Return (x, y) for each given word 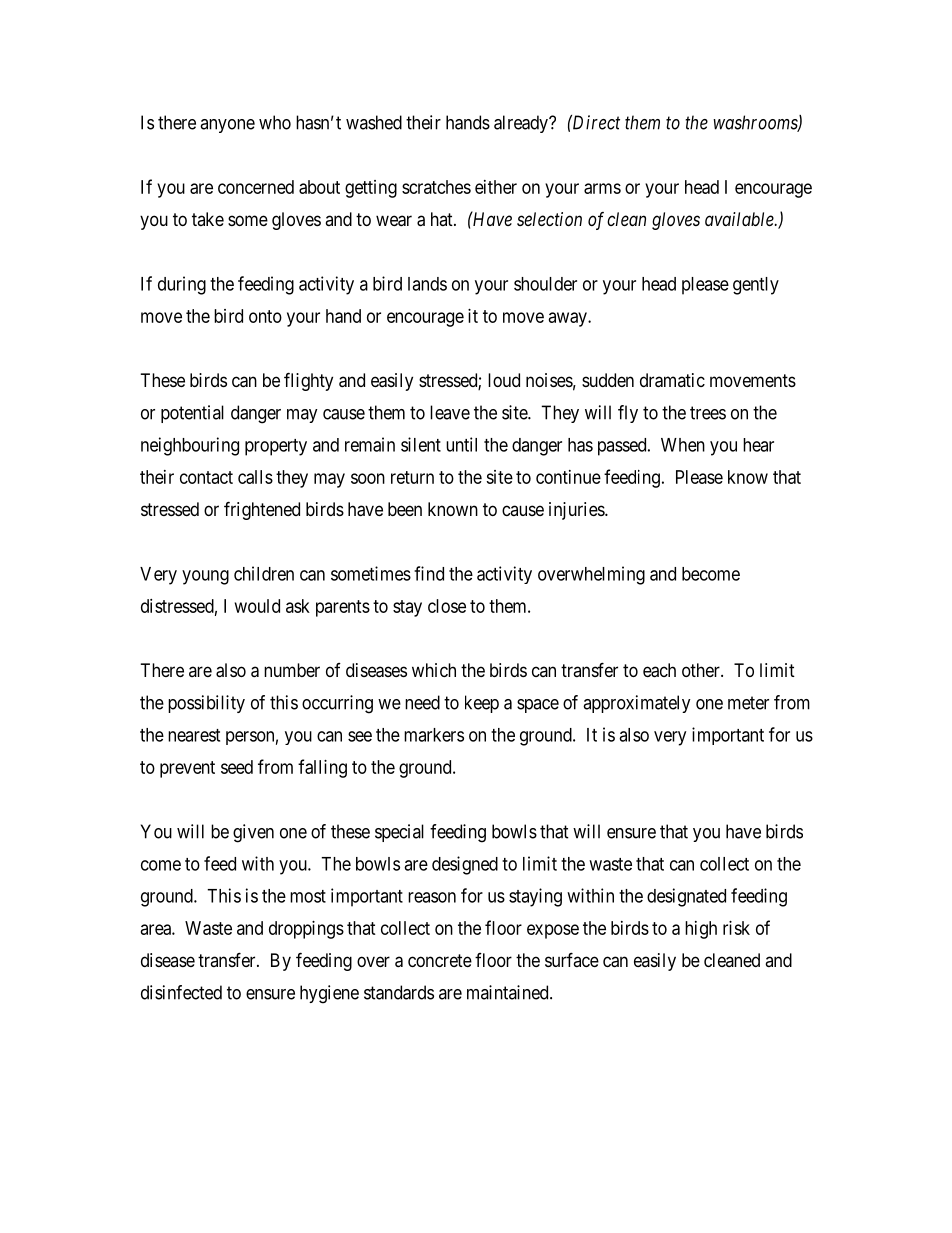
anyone (227, 126)
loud (504, 380)
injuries (577, 511)
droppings (306, 930)
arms (602, 188)
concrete (440, 960)
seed (237, 767)
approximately (637, 704)
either (496, 187)
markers (434, 735)
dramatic (672, 380)
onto (265, 316)
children (264, 573)
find (429, 573)
